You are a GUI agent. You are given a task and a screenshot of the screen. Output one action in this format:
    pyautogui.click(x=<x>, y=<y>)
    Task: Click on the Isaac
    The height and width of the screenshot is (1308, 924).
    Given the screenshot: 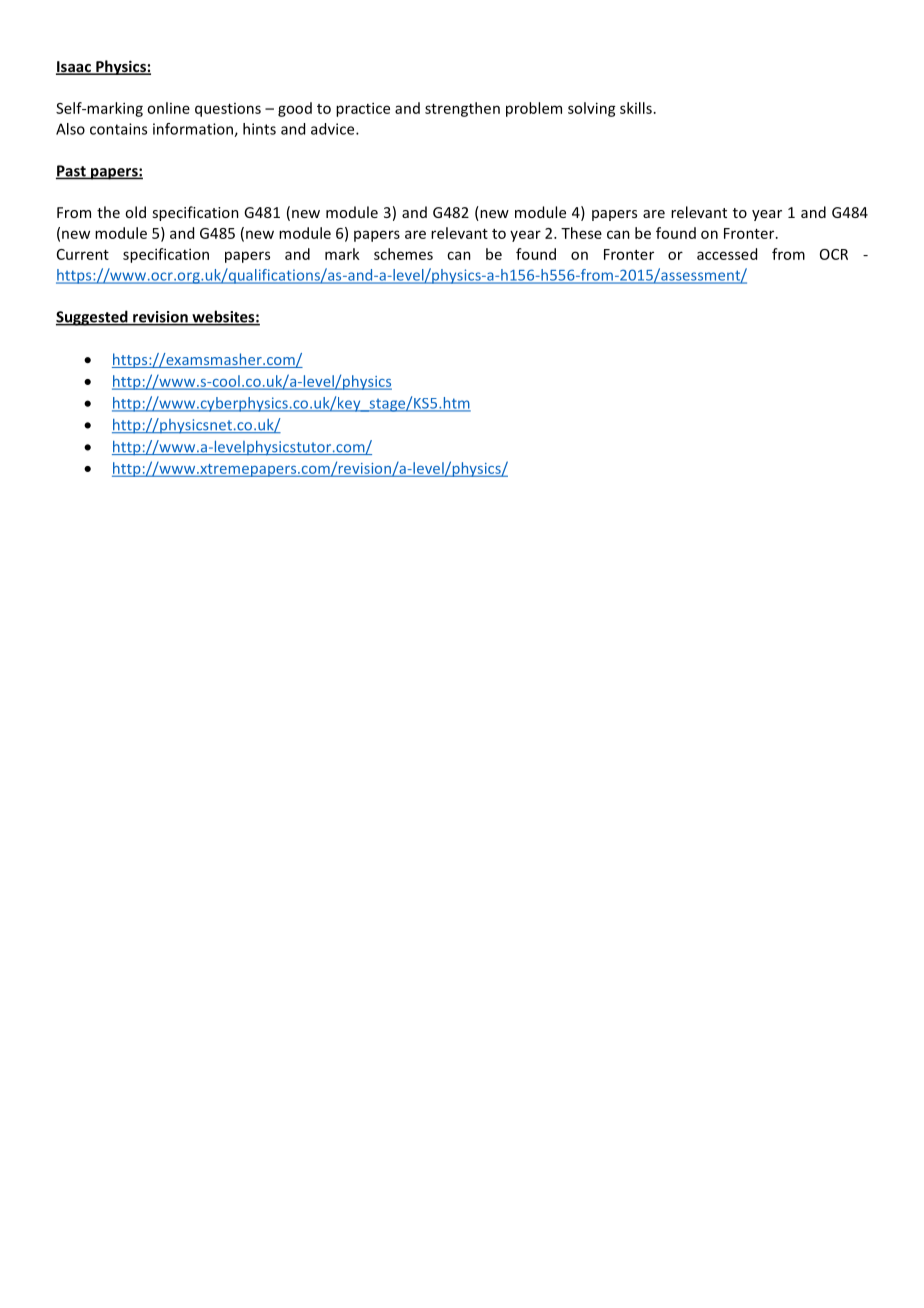 What is the action you would take?
    pyautogui.click(x=74, y=68)
